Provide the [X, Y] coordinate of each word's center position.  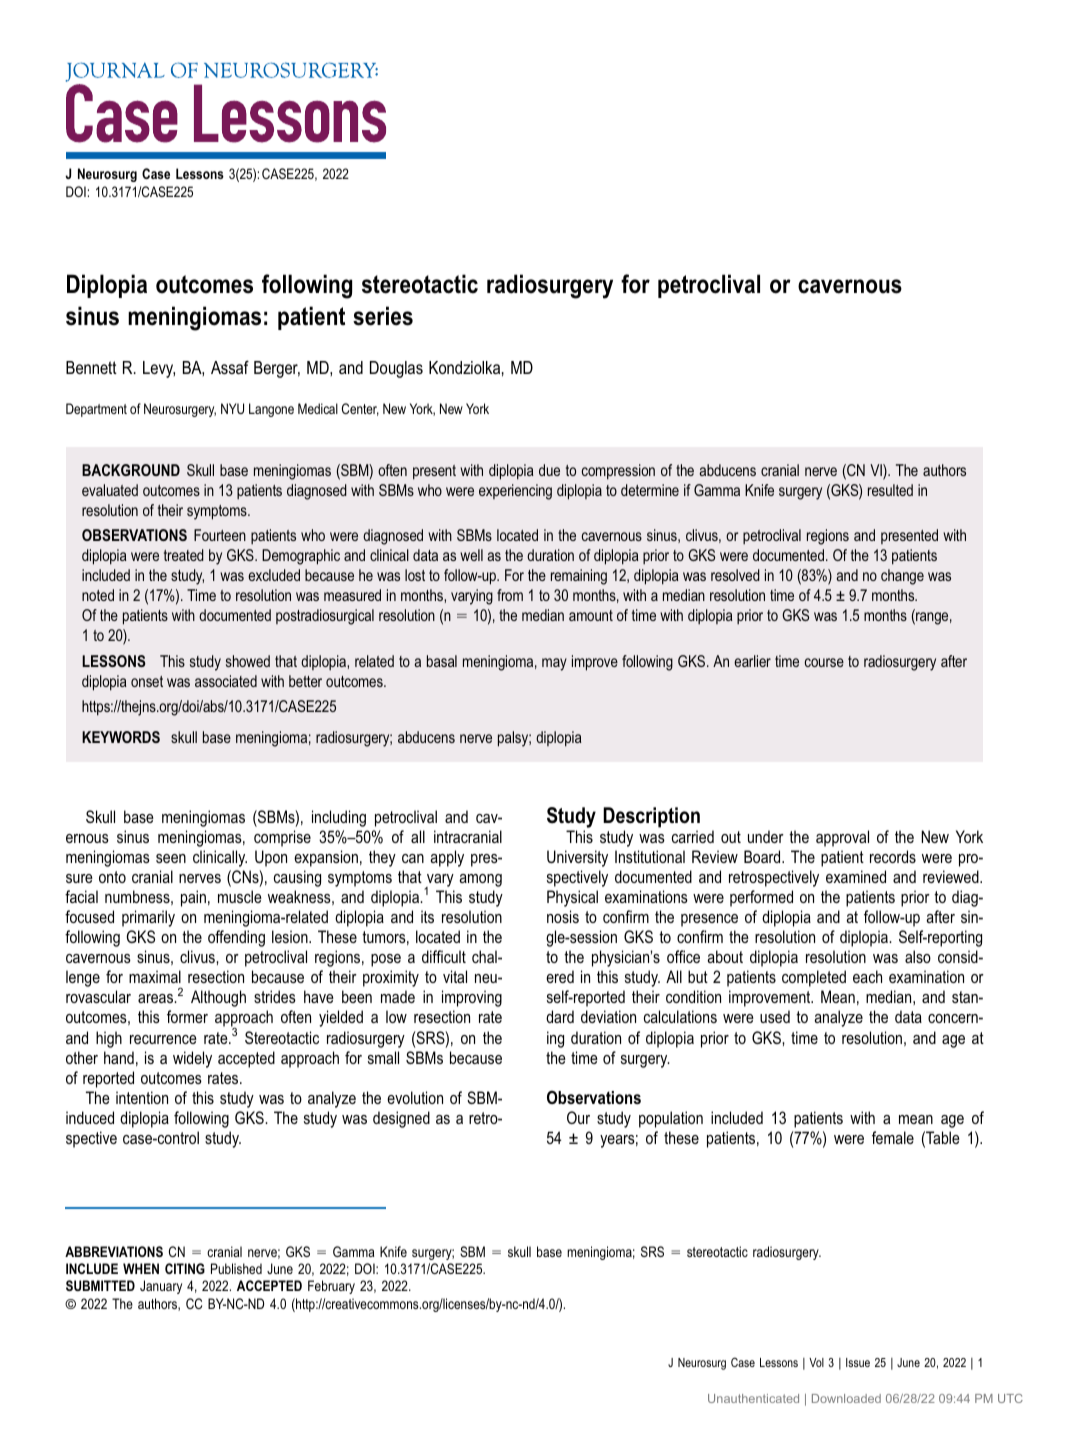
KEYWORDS [121, 737]
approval [842, 838]
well [471, 555]
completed [814, 978]
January [161, 1287]
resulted [890, 490]
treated [184, 555]
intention [142, 1097]
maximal [155, 976]
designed [401, 1119]
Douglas [396, 369]
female [893, 1137]
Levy [159, 369]
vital [455, 976]
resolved [735, 575]
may [554, 664]
